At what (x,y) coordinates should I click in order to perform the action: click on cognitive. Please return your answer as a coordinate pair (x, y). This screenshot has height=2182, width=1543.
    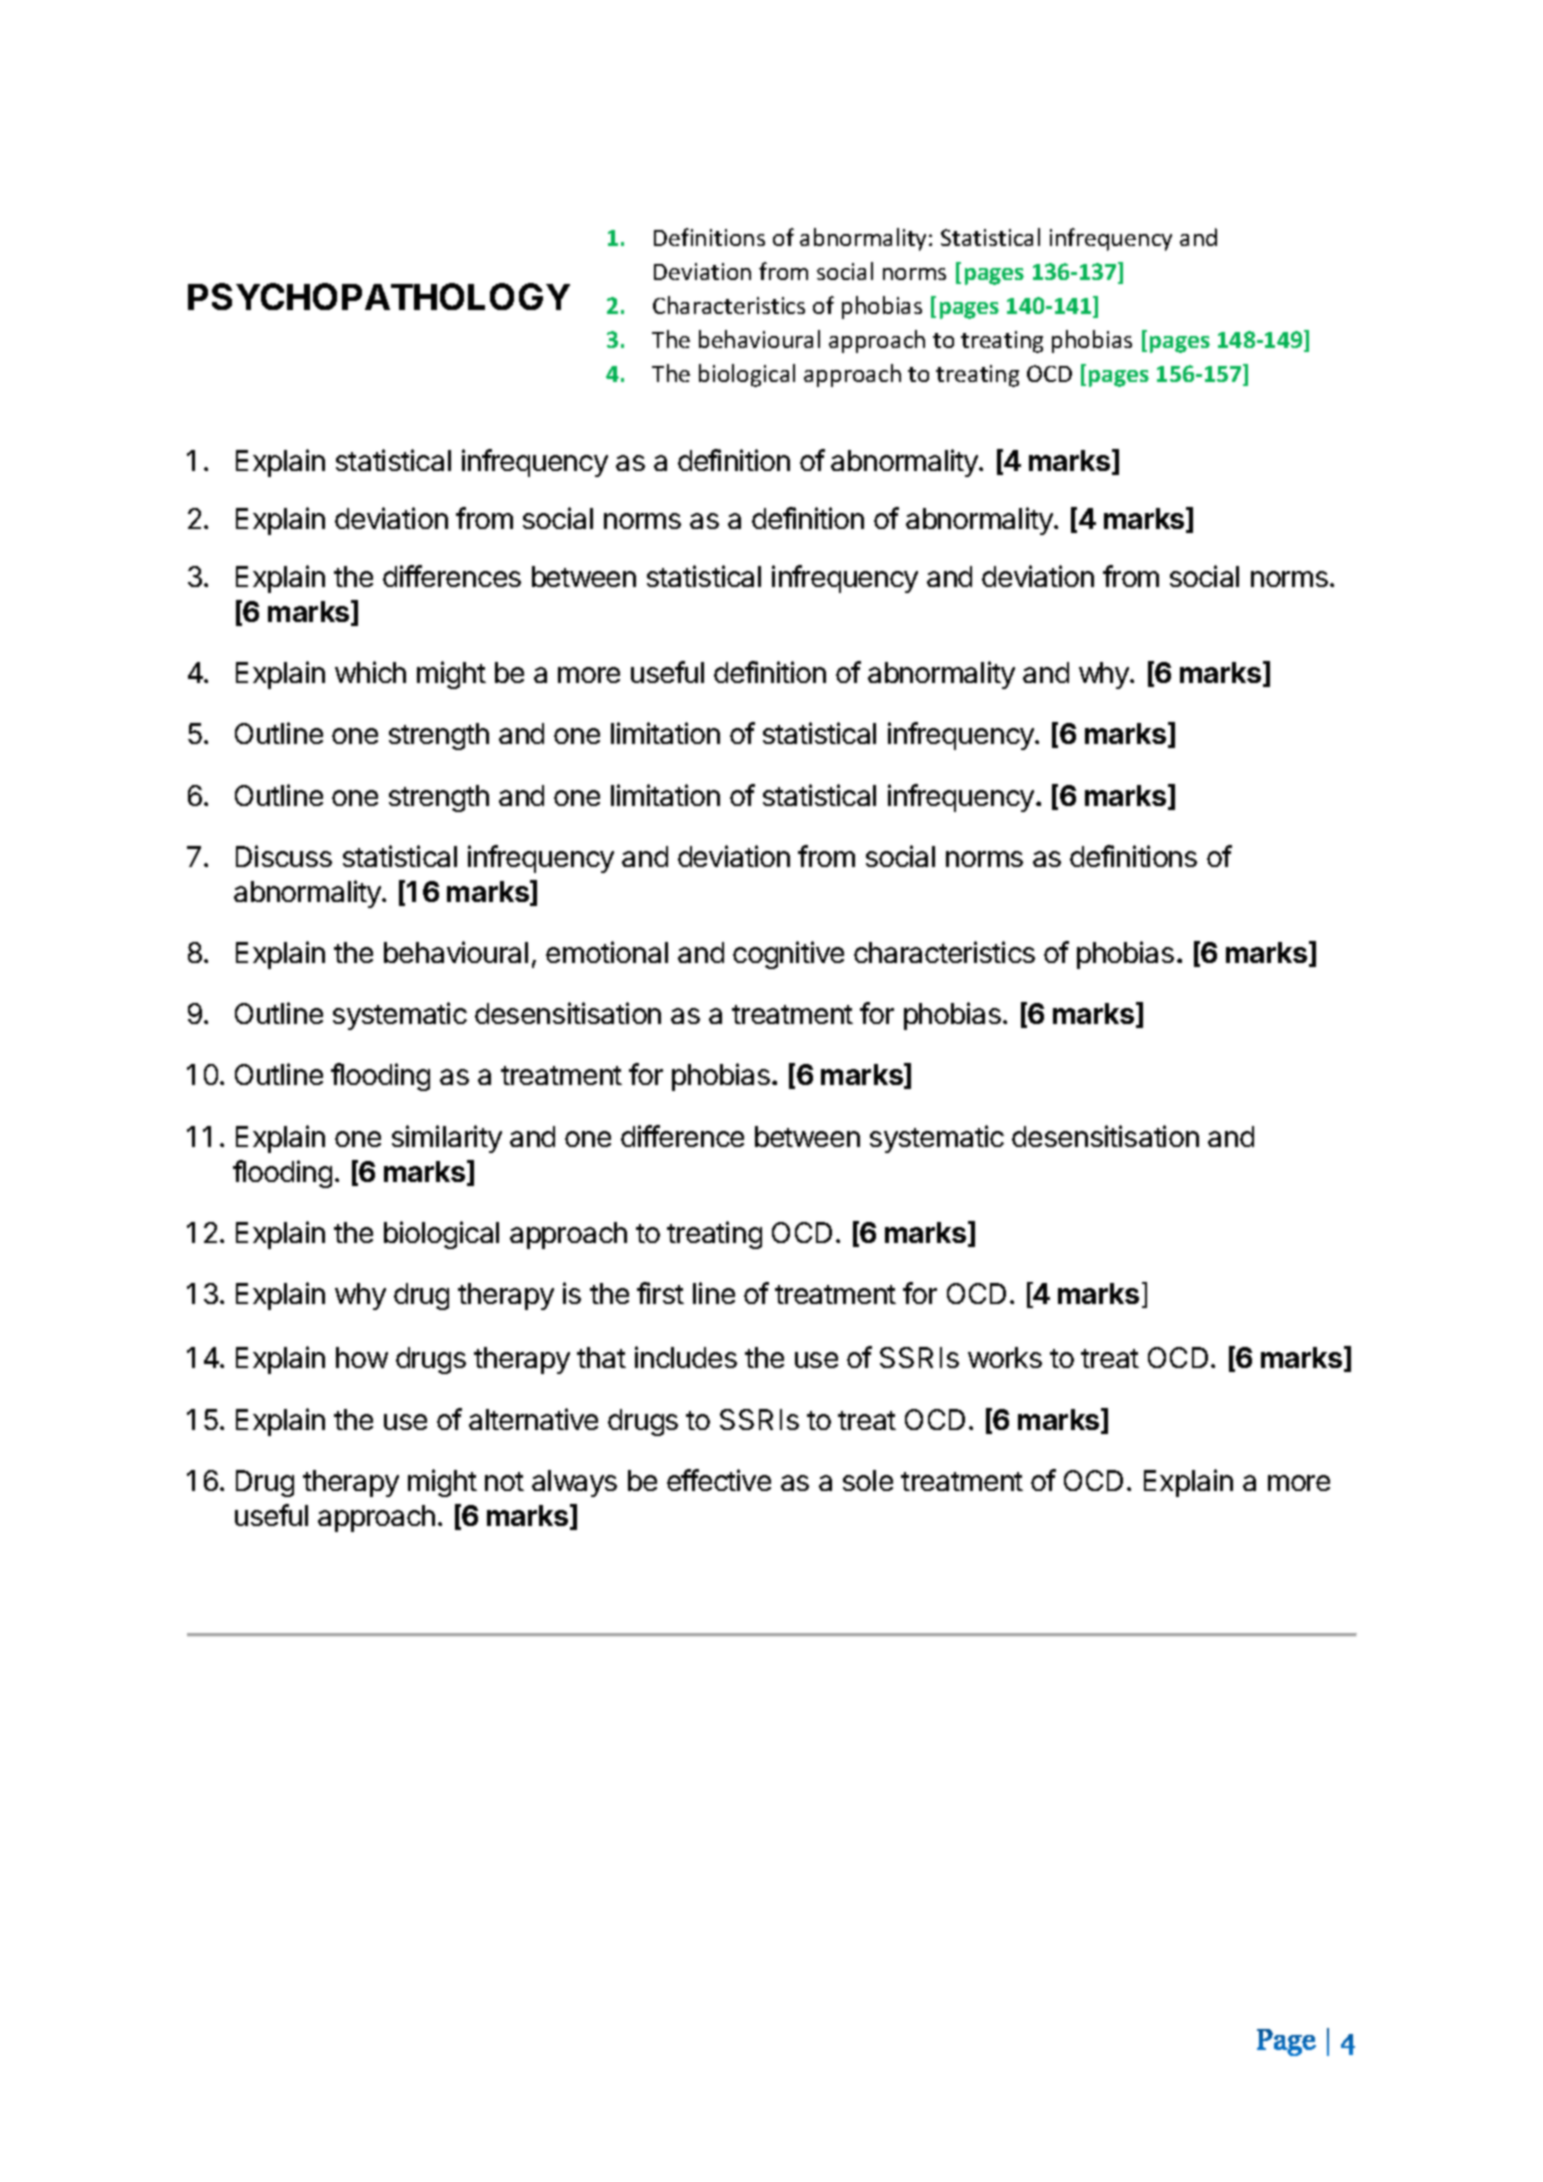
    Looking at the image, I should click on (788, 955).
